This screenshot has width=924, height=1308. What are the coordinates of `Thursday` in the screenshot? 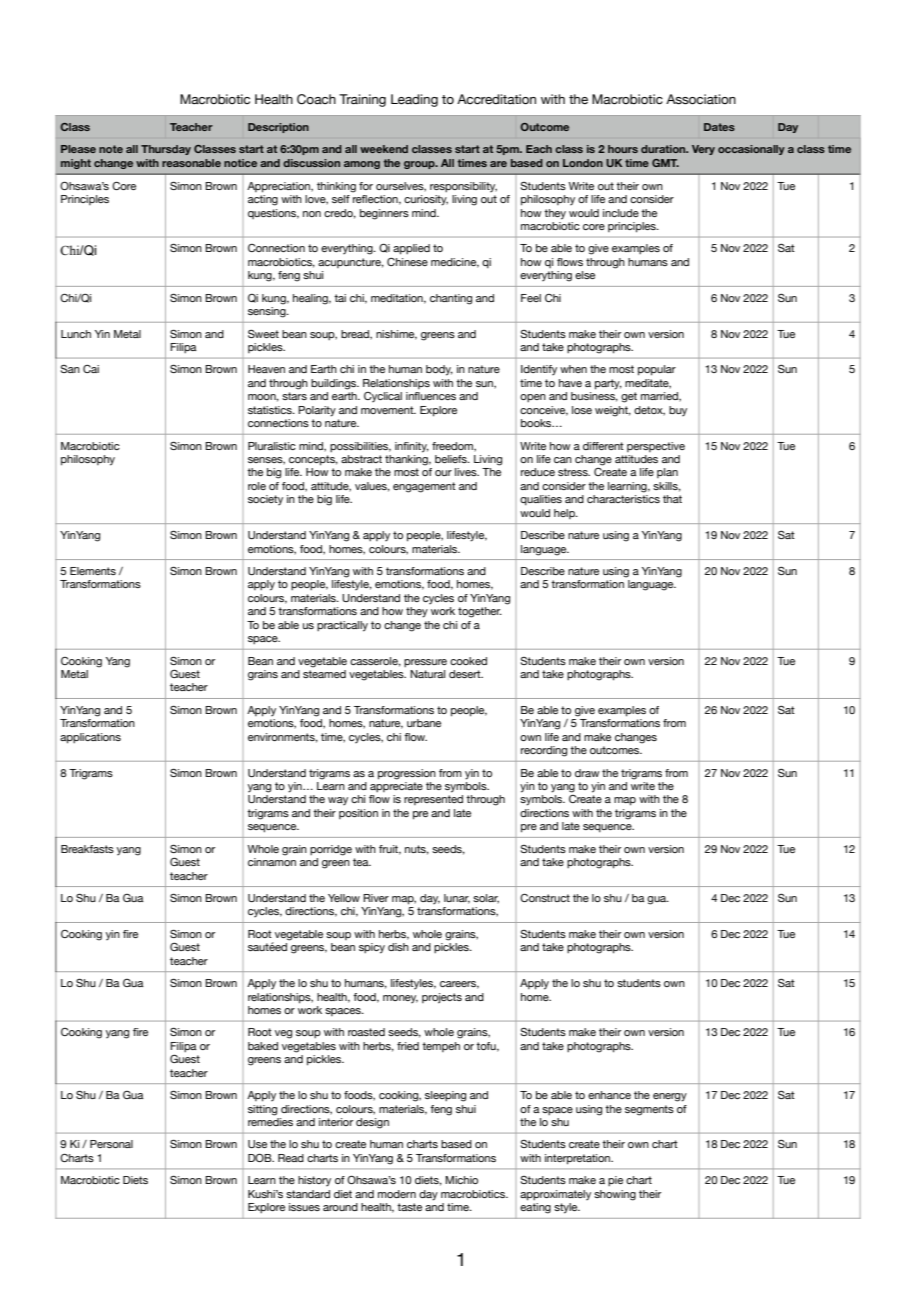 It's located at (166, 150).
